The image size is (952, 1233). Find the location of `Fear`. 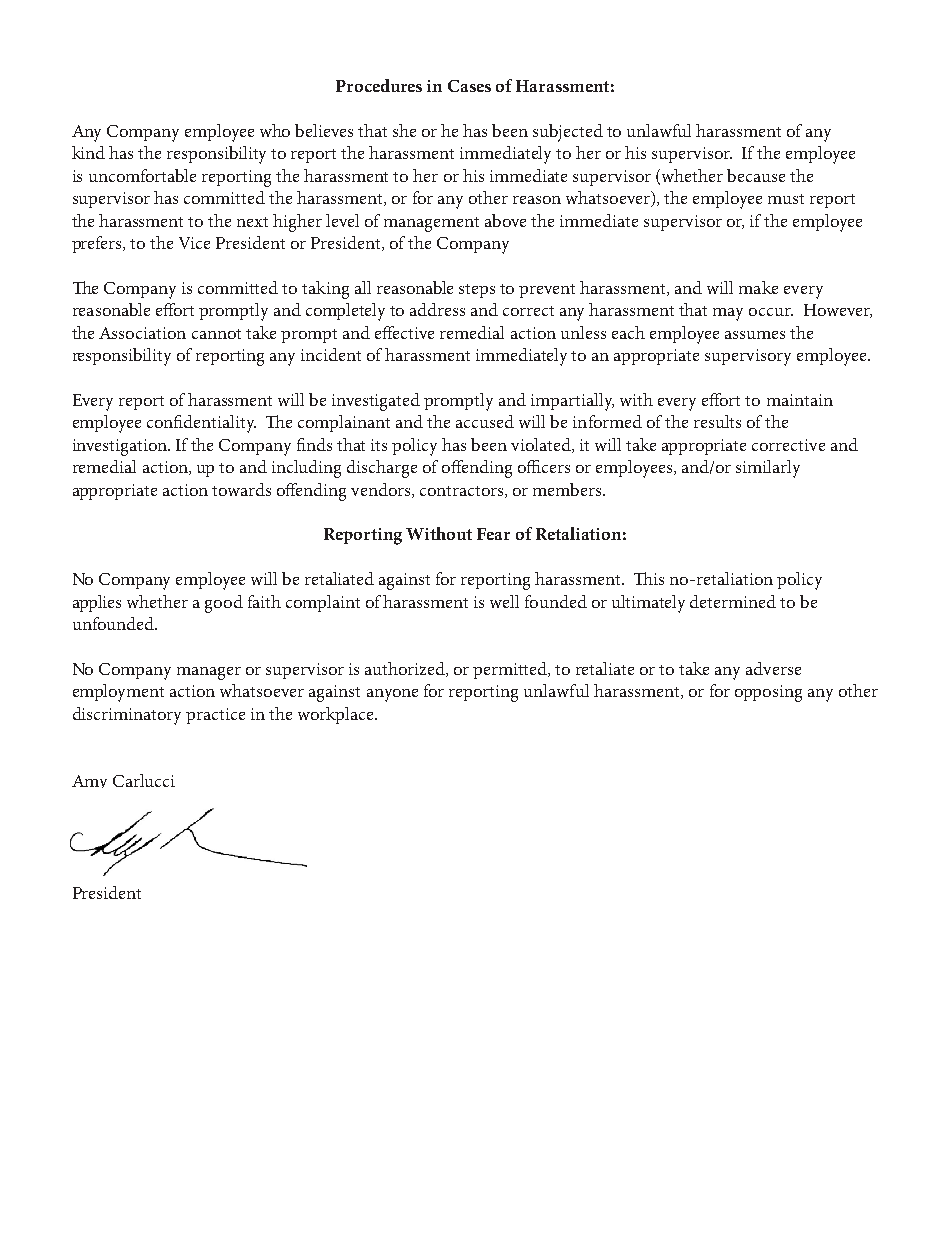

Fear is located at coordinates (493, 534).
